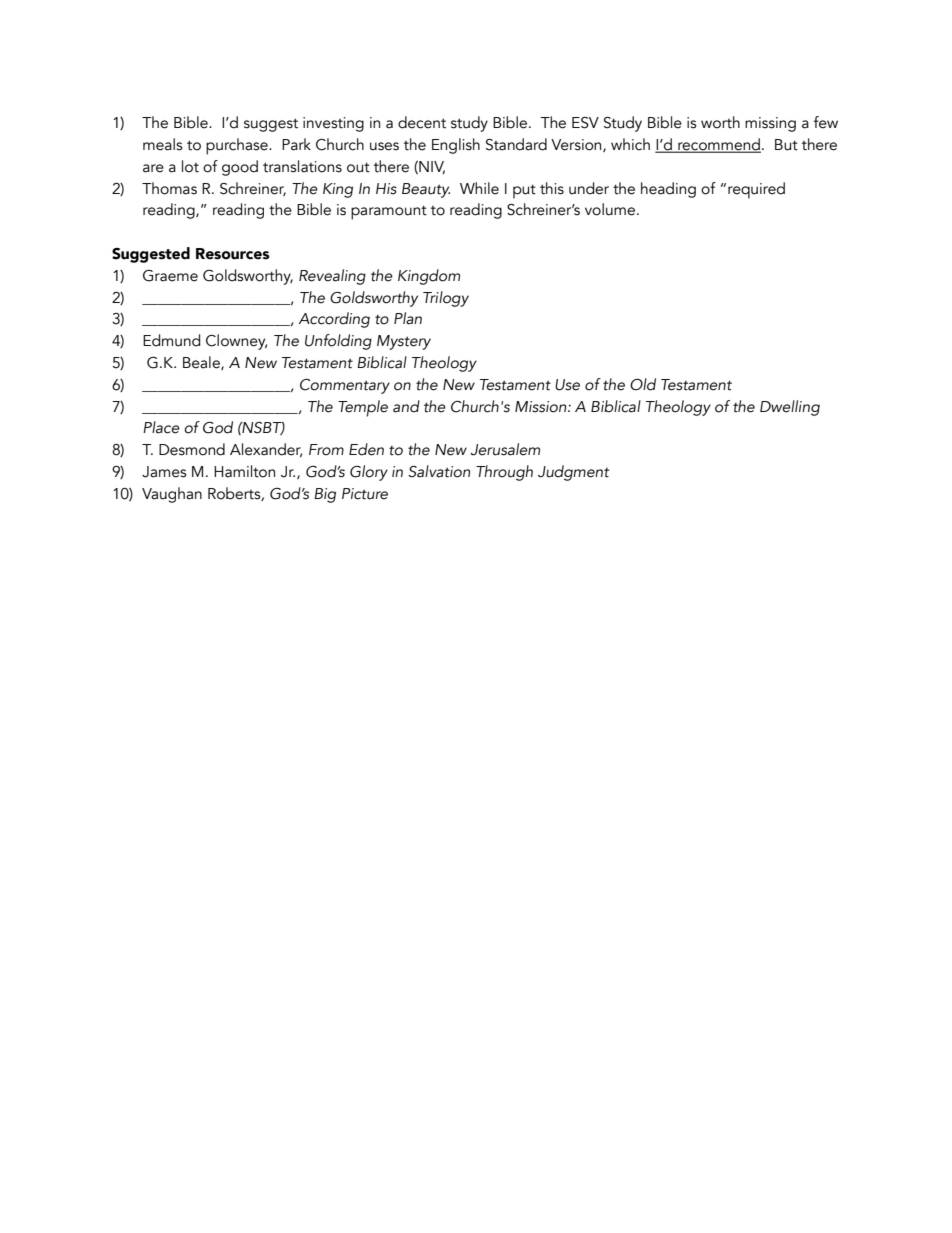 Image resolution: width=952 pixels, height=1233 pixels. What do you see at coordinates (516, 144) in the document?
I see `Standard` at bounding box center [516, 144].
